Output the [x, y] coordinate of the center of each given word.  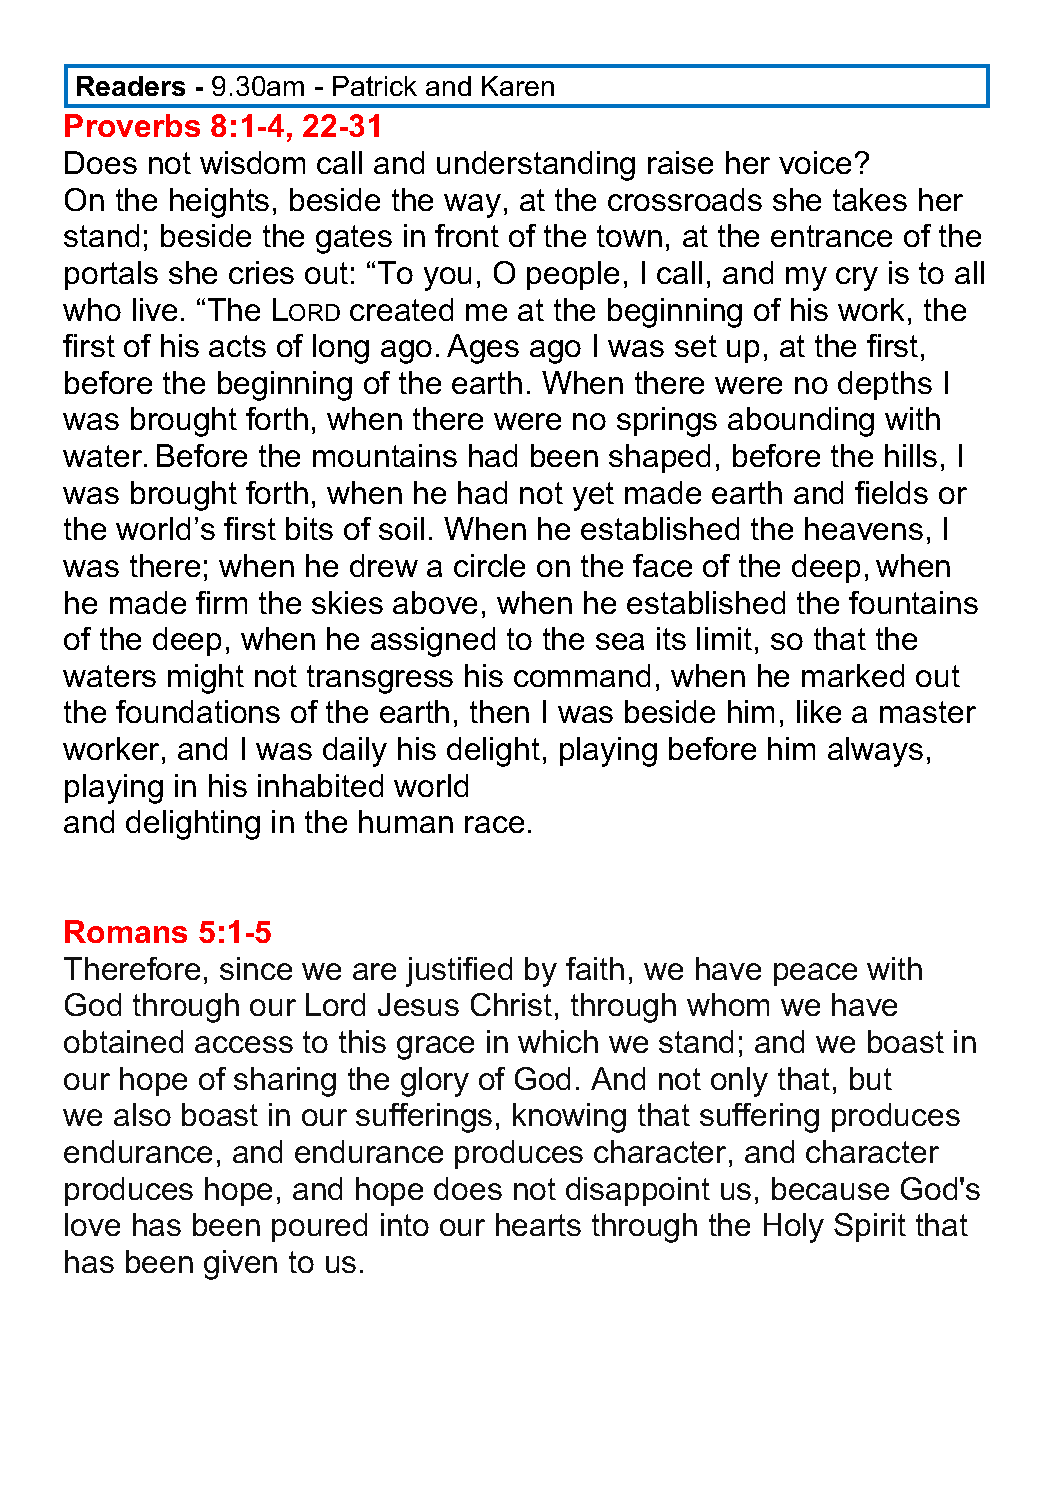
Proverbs [132, 125]
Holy [794, 1228]
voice [815, 162]
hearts [538, 1224]
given [240, 1265]
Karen [518, 86]
